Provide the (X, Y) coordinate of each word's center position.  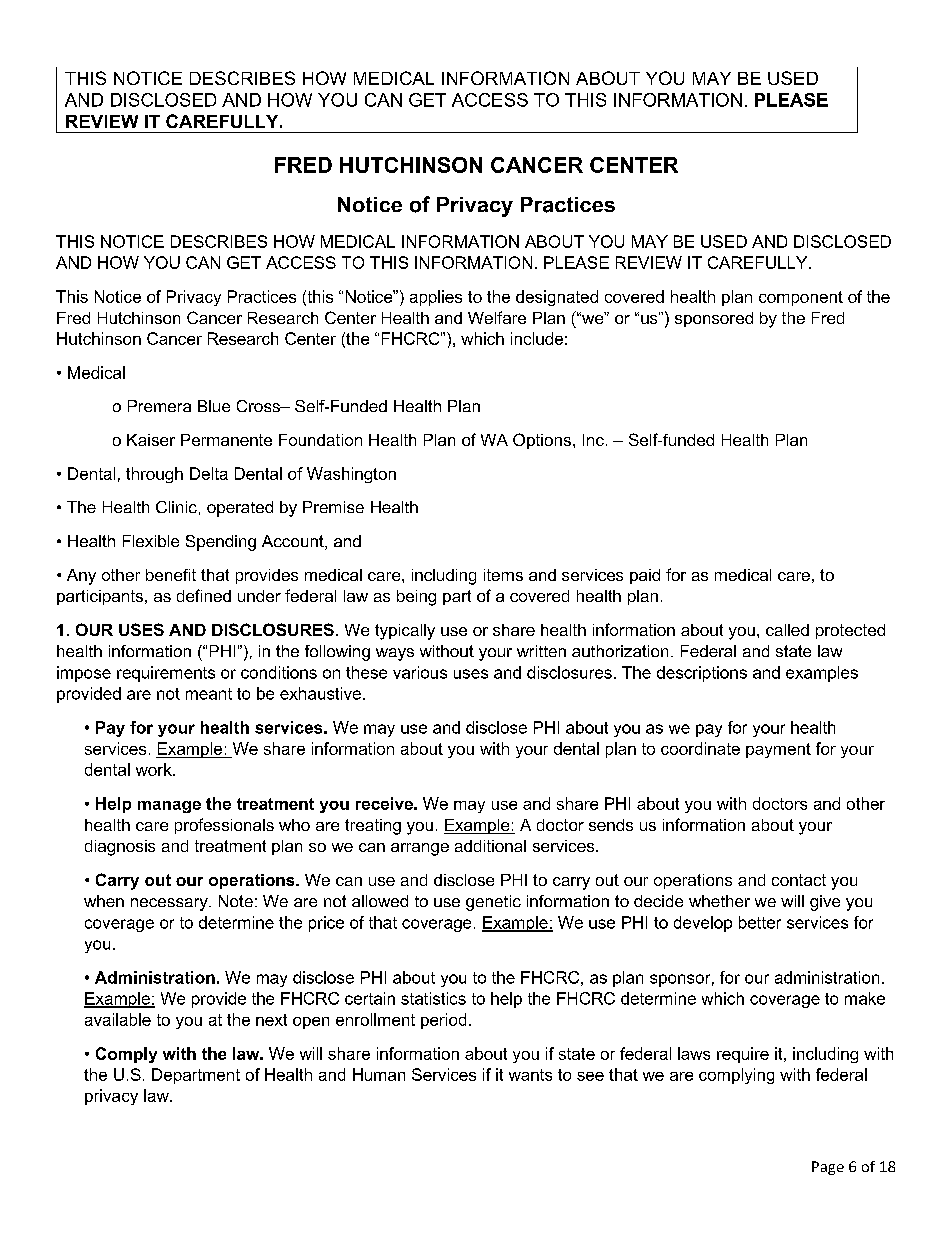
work (155, 769)
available (118, 1019)
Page (828, 1168)
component (801, 298)
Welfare (497, 317)
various (420, 672)
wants (530, 1075)
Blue (214, 406)
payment (778, 750)
